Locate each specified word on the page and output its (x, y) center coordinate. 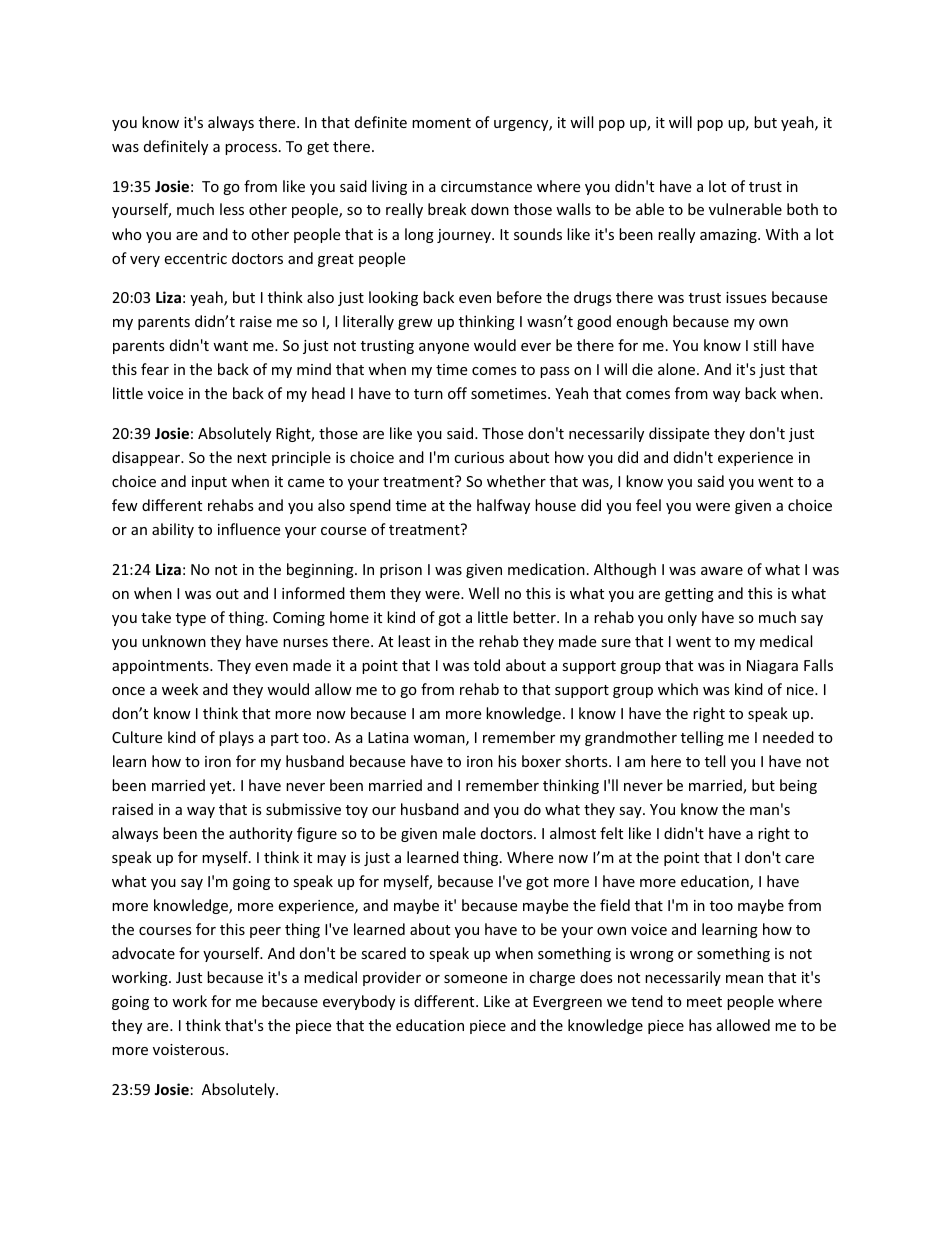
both (802, 209)
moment (441, 123)
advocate (143, 953)
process (251, 149)
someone (475, 979)
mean (744, 979)
